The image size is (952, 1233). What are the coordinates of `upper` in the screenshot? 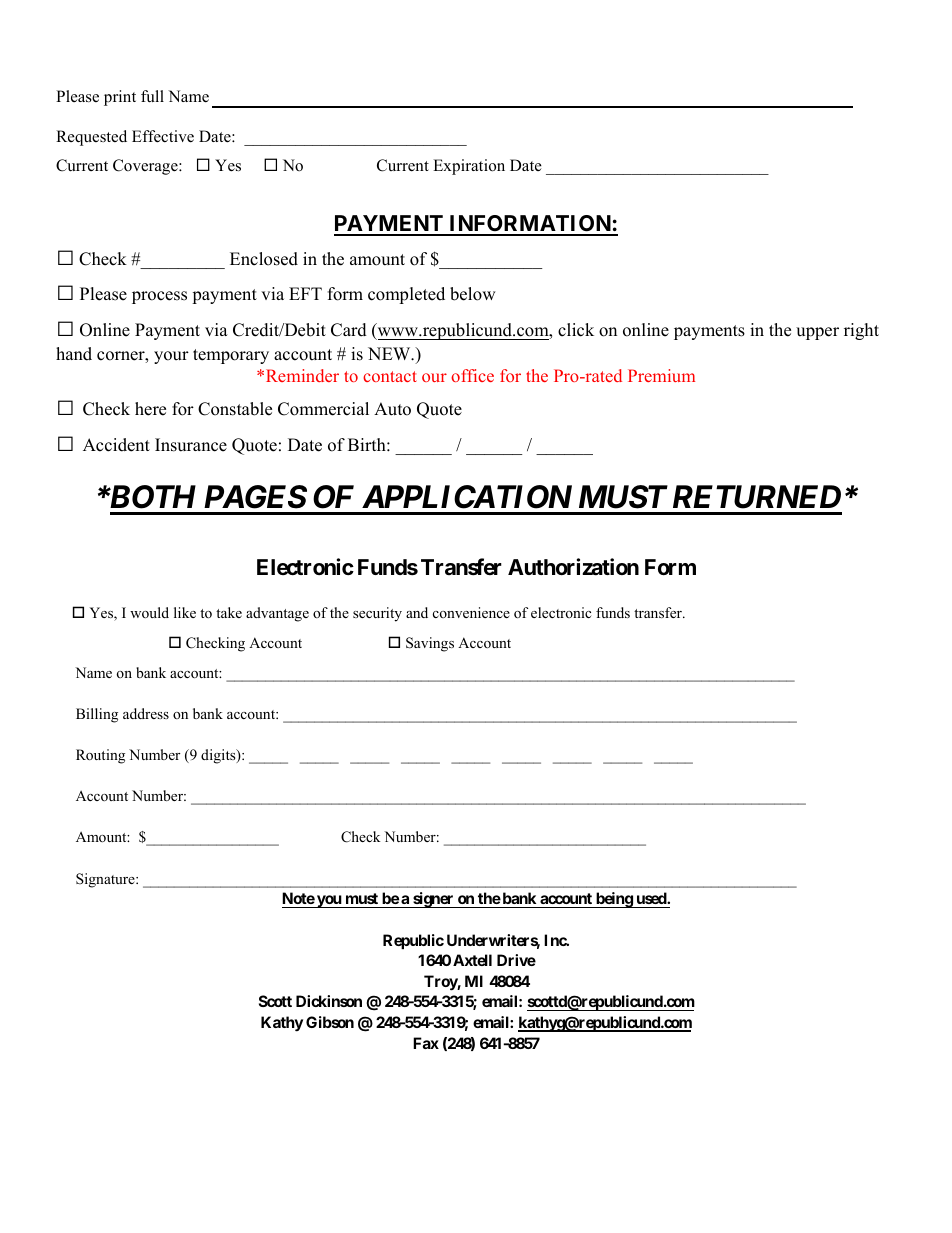 It's located at (817, 333).
